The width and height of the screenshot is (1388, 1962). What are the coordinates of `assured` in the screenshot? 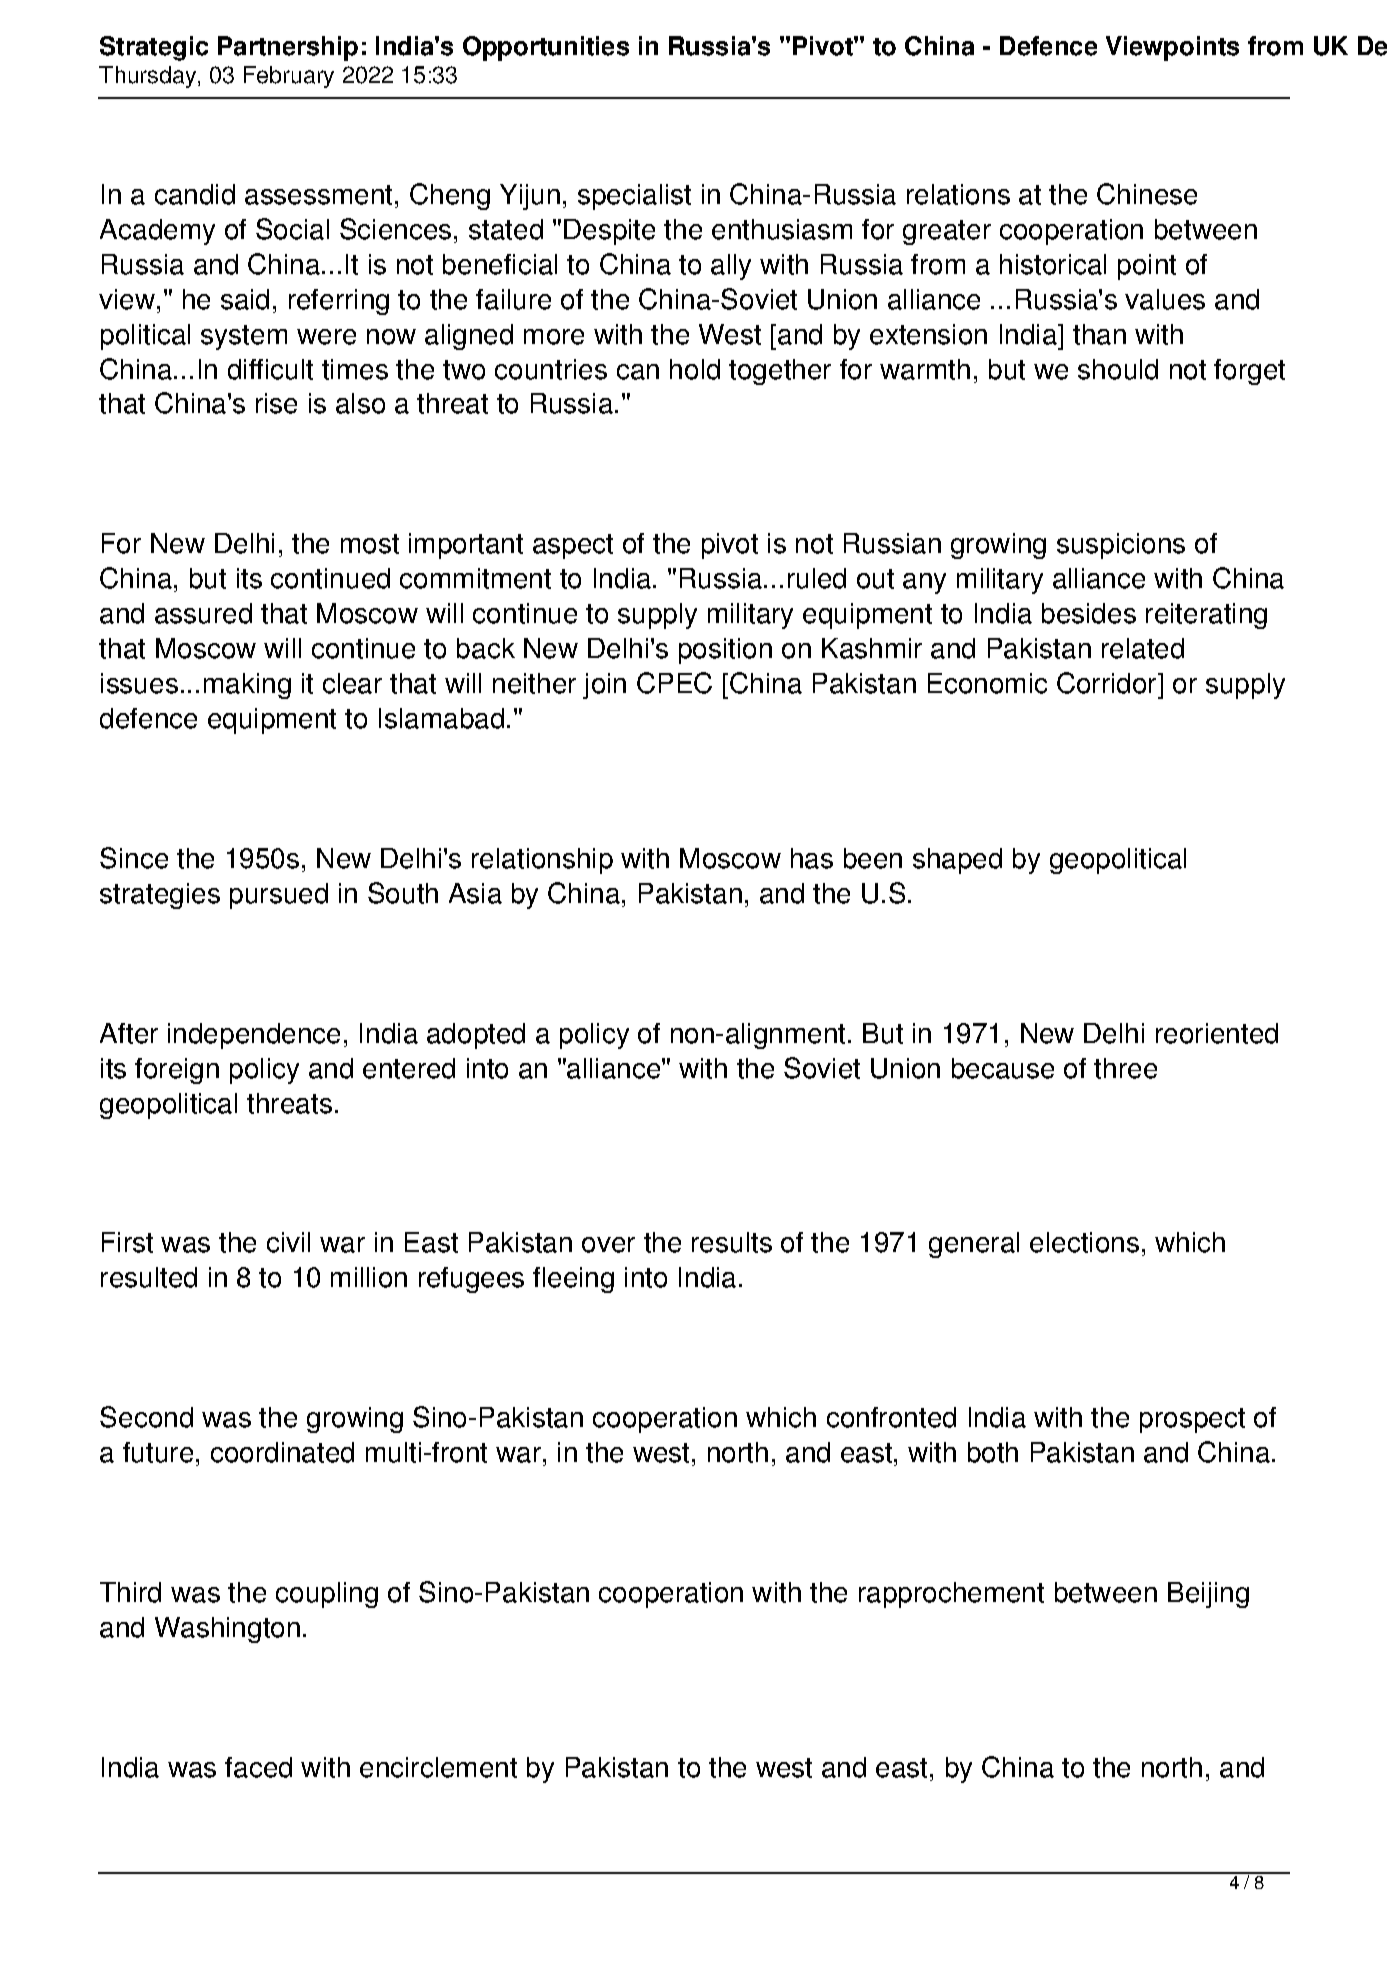 It's located at (203, 613).
